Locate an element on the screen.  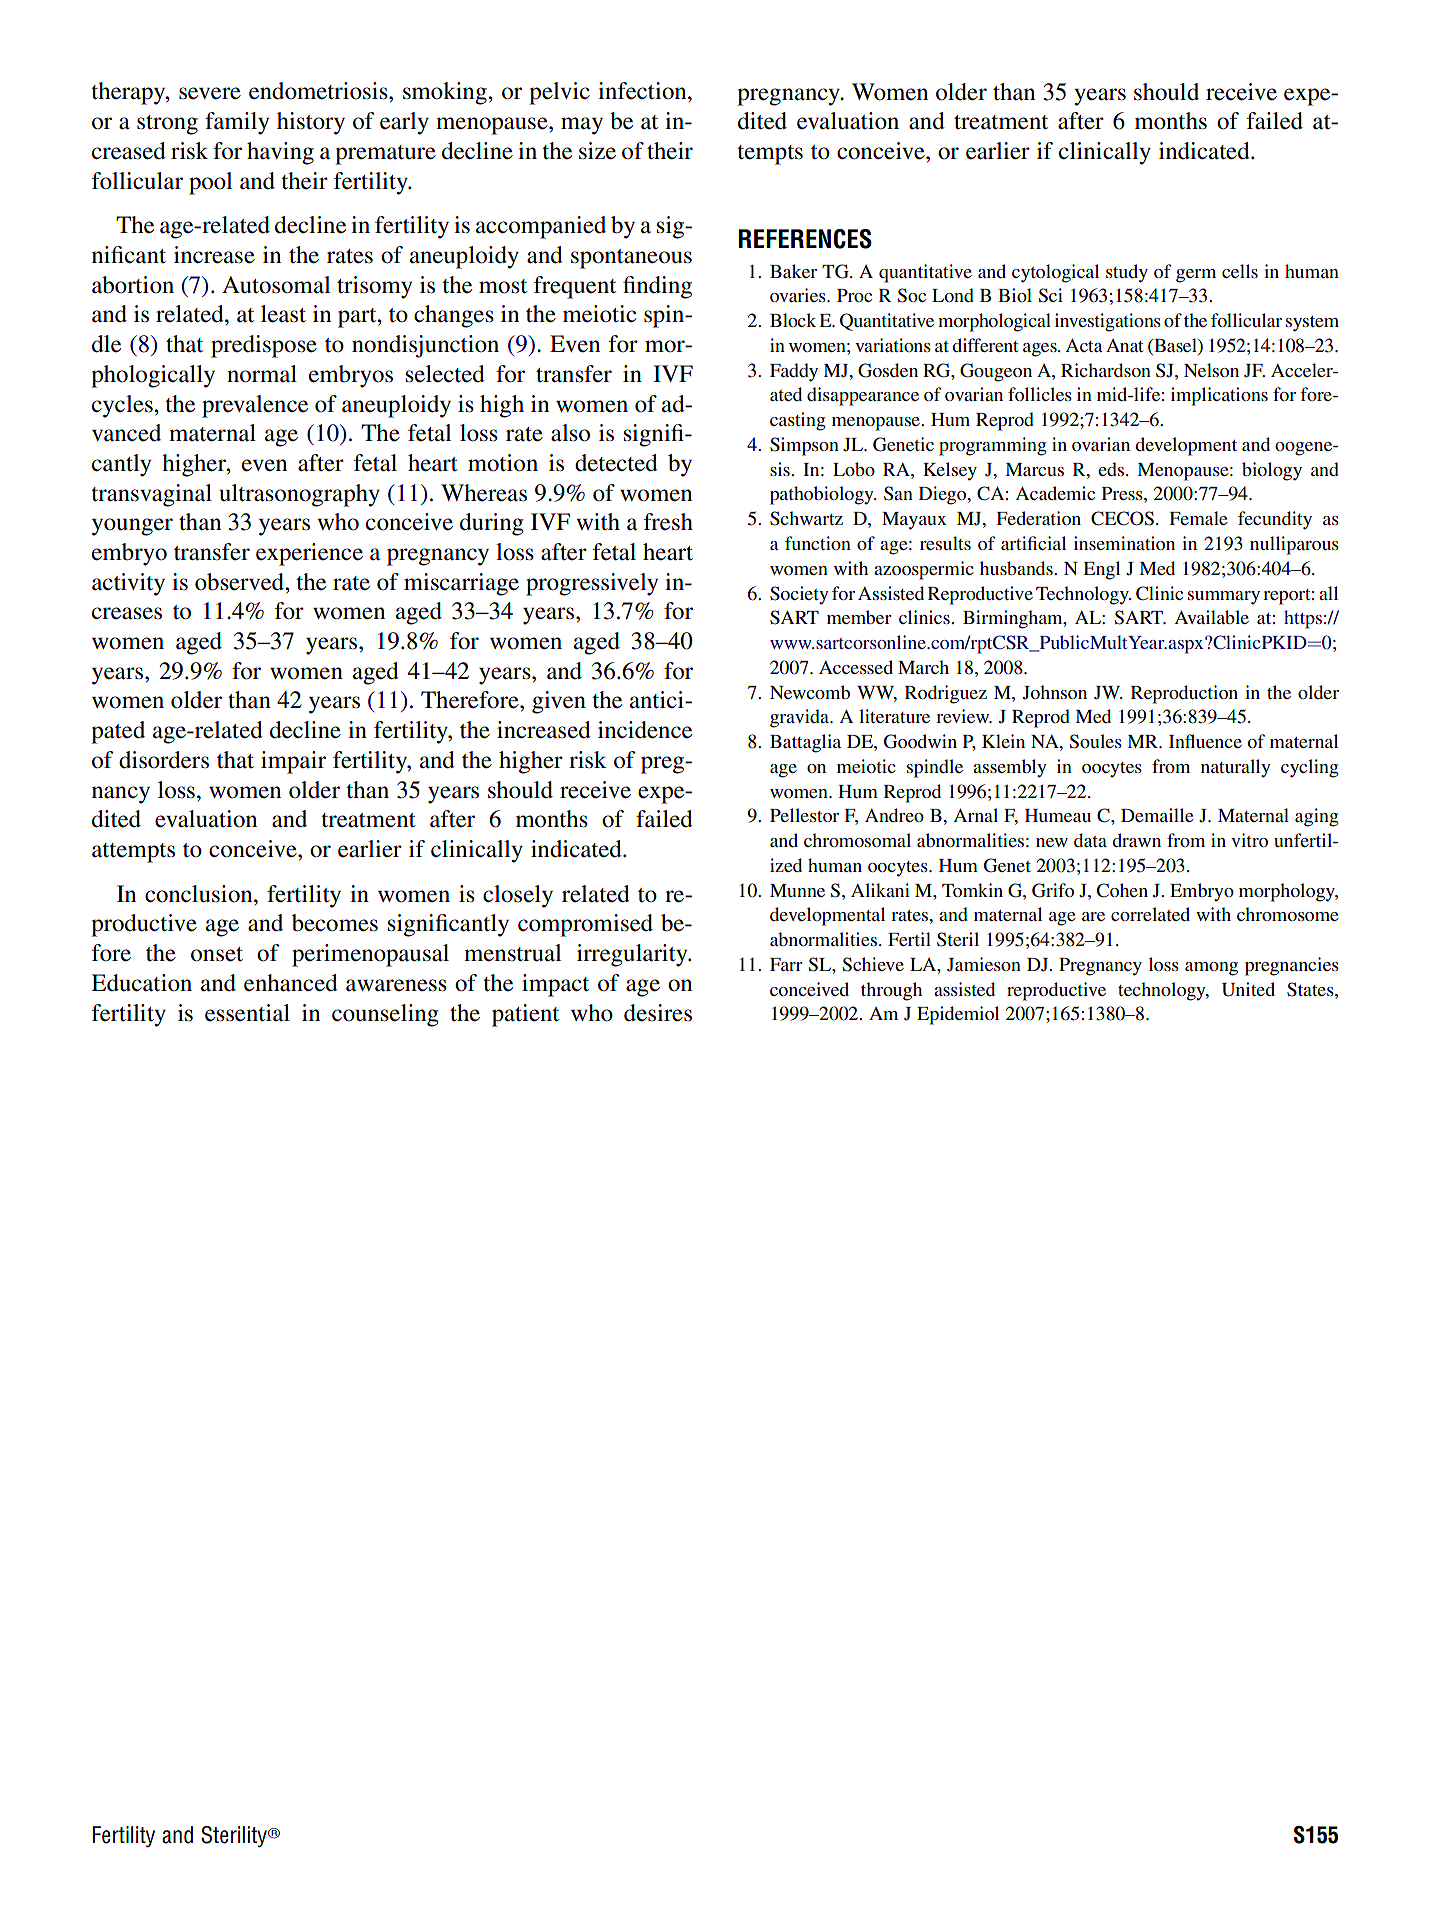
predispose is located at coordinates (264, 346).
